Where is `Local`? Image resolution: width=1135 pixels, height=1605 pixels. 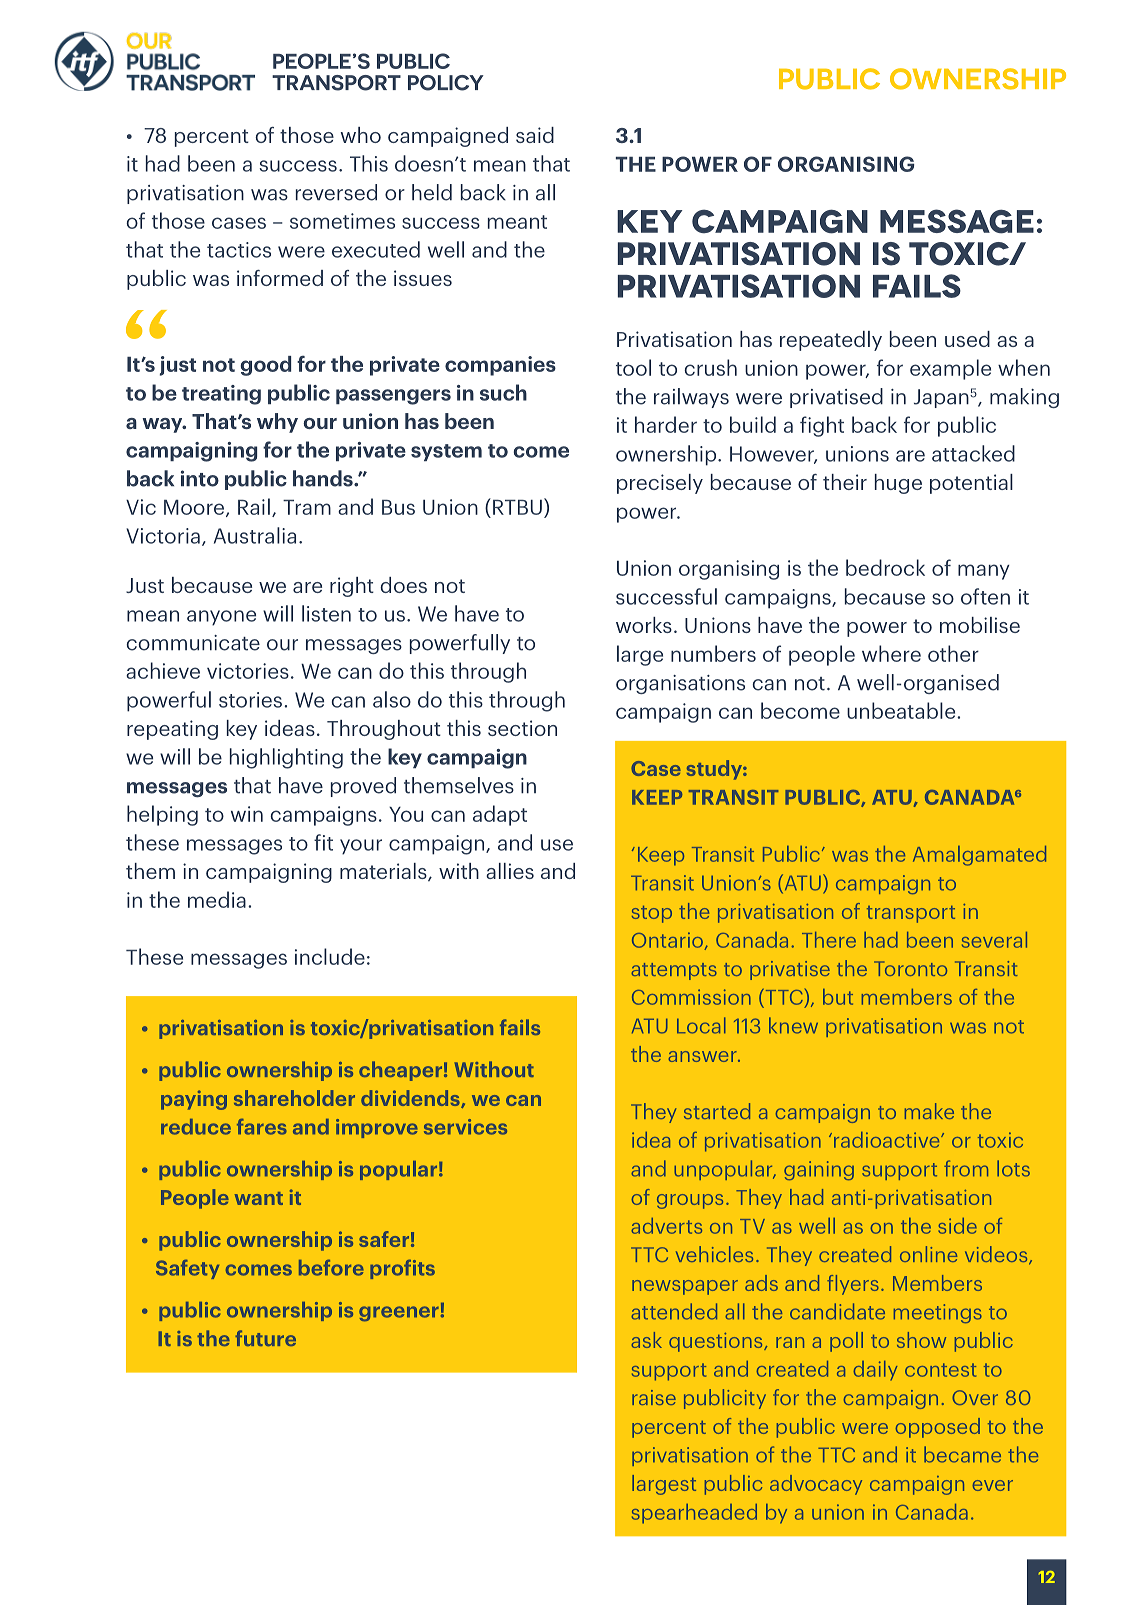 Local is located at coordinates (701, 1025).
